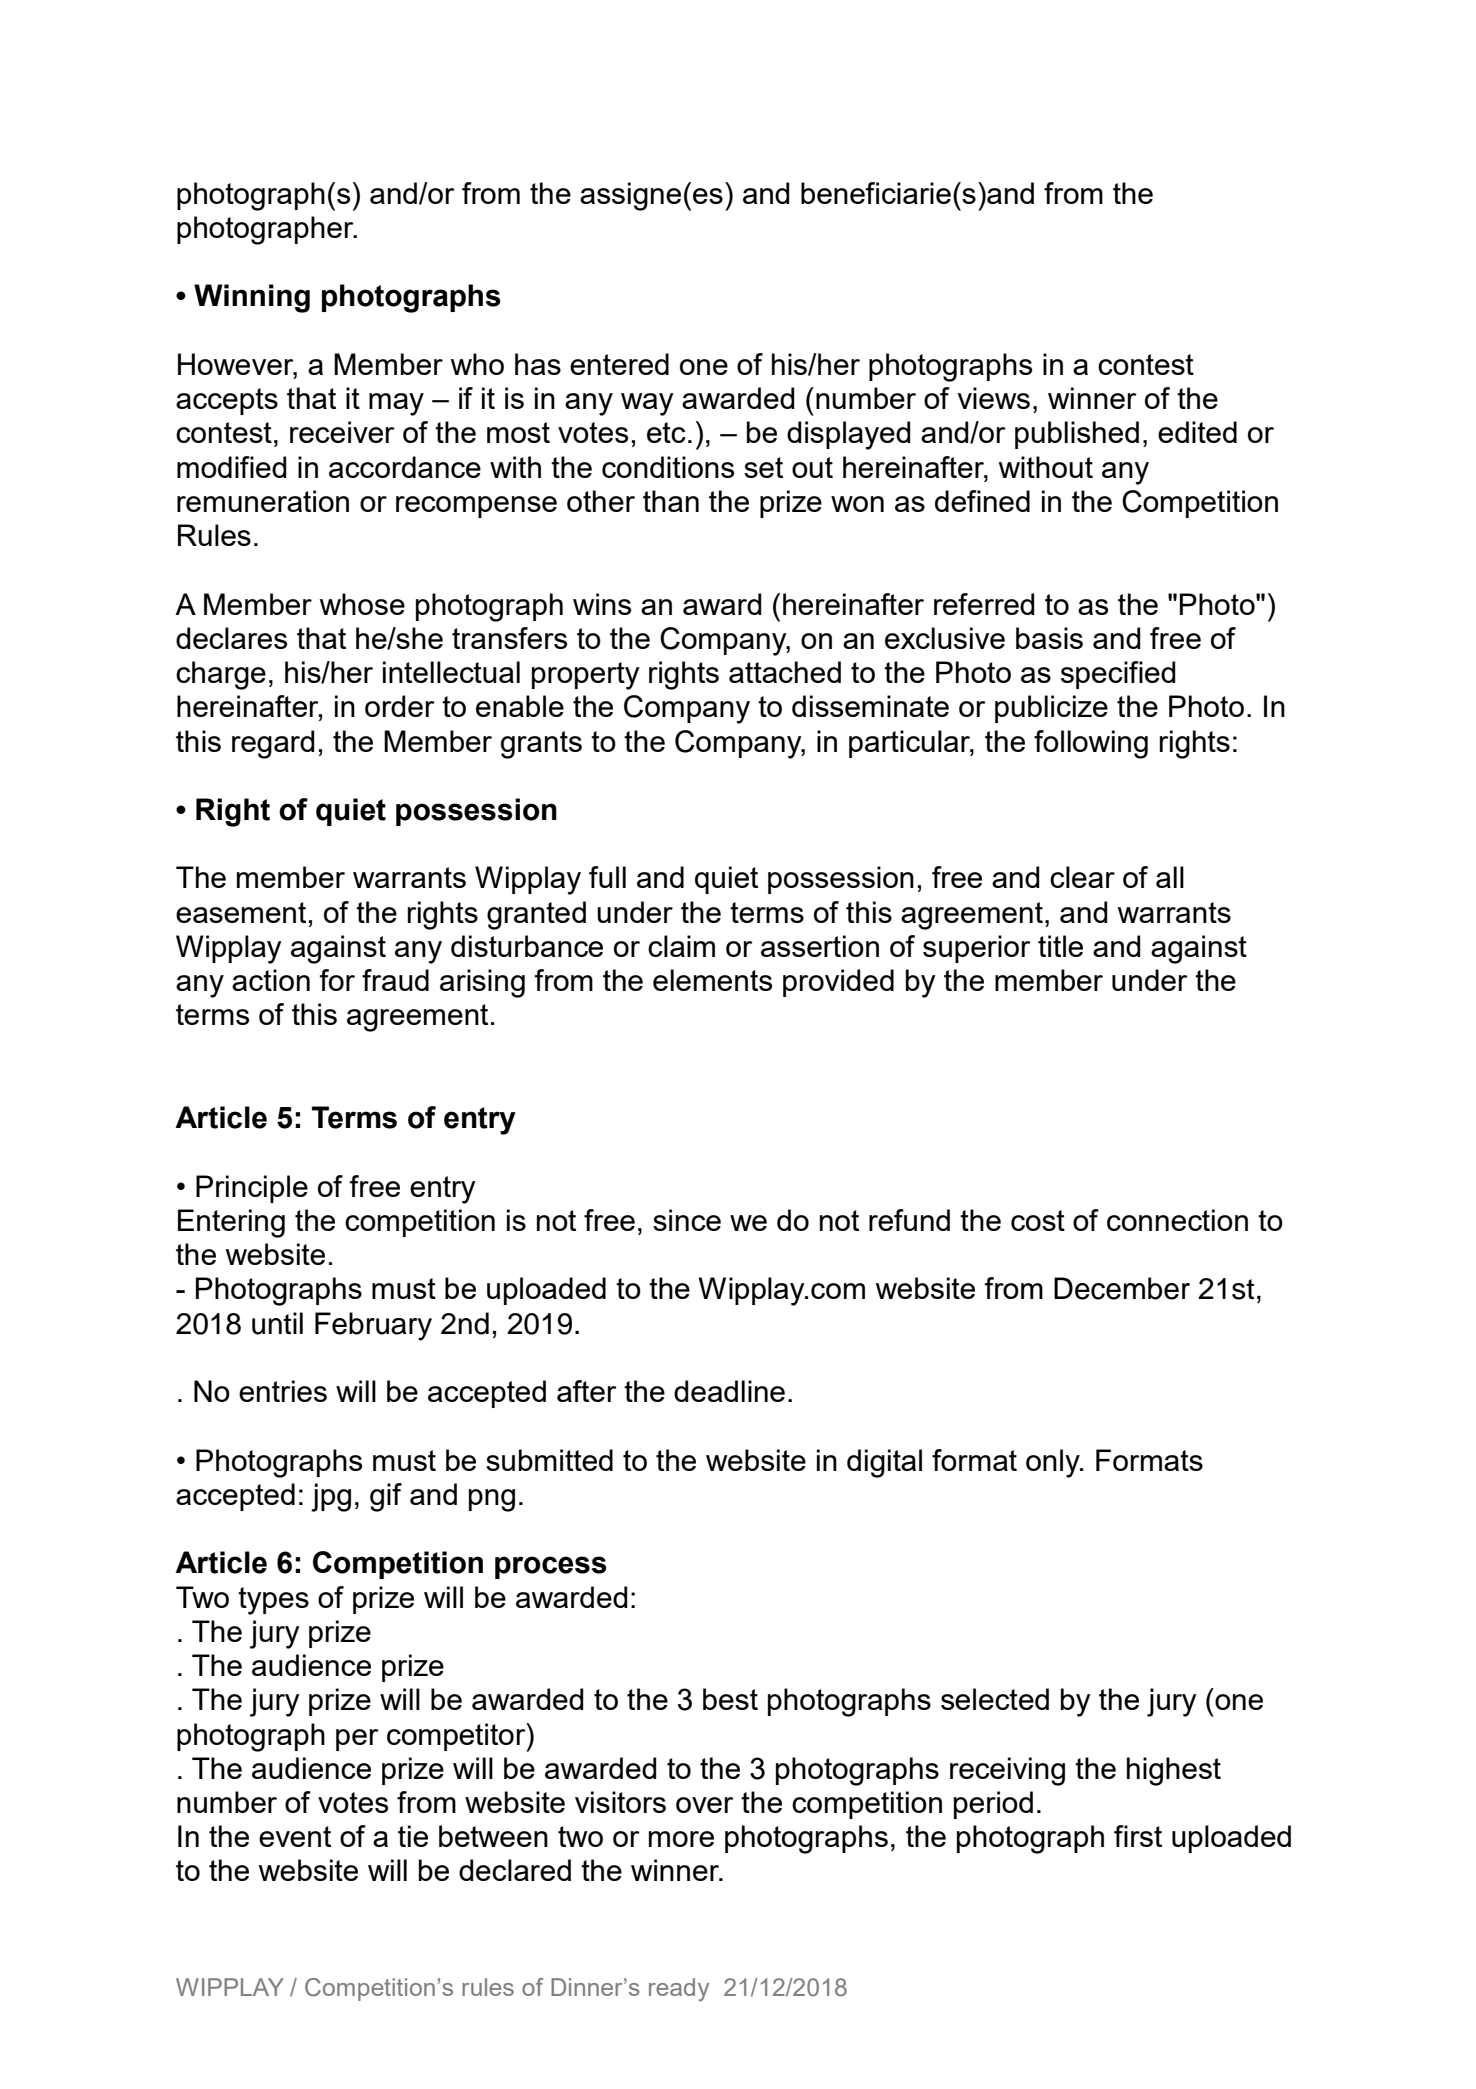 The image size is (1476, 2089). I want to click on published, so click(1077, 435).
